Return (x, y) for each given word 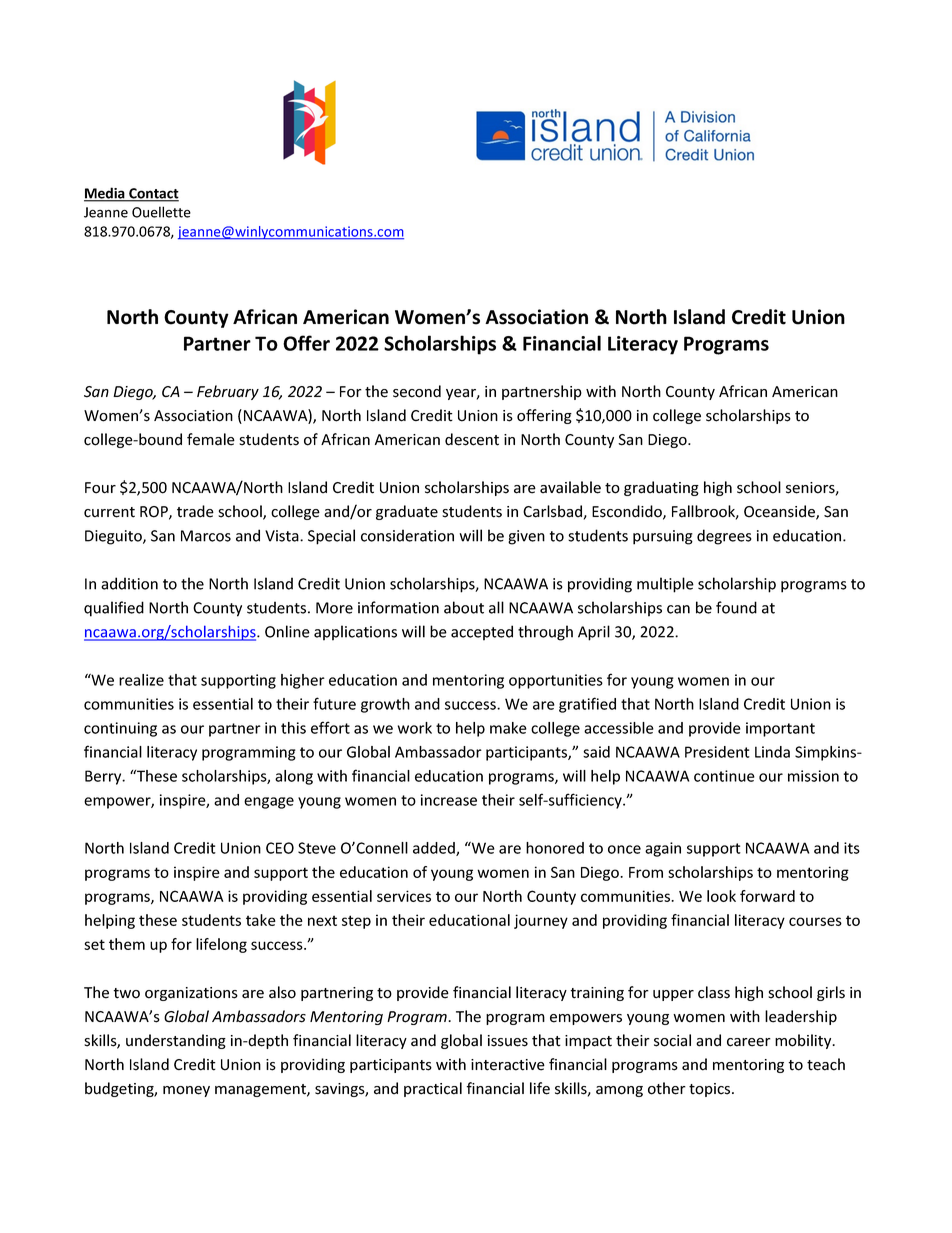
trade (195, 511)
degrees (724, 537)
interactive (508, 1065)
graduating (661, 488)
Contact (153, 194)
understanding (176, 1041)
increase (449, 800)
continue (724, 776)
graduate (407, 512)
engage (269, 803)
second (417, 391)
